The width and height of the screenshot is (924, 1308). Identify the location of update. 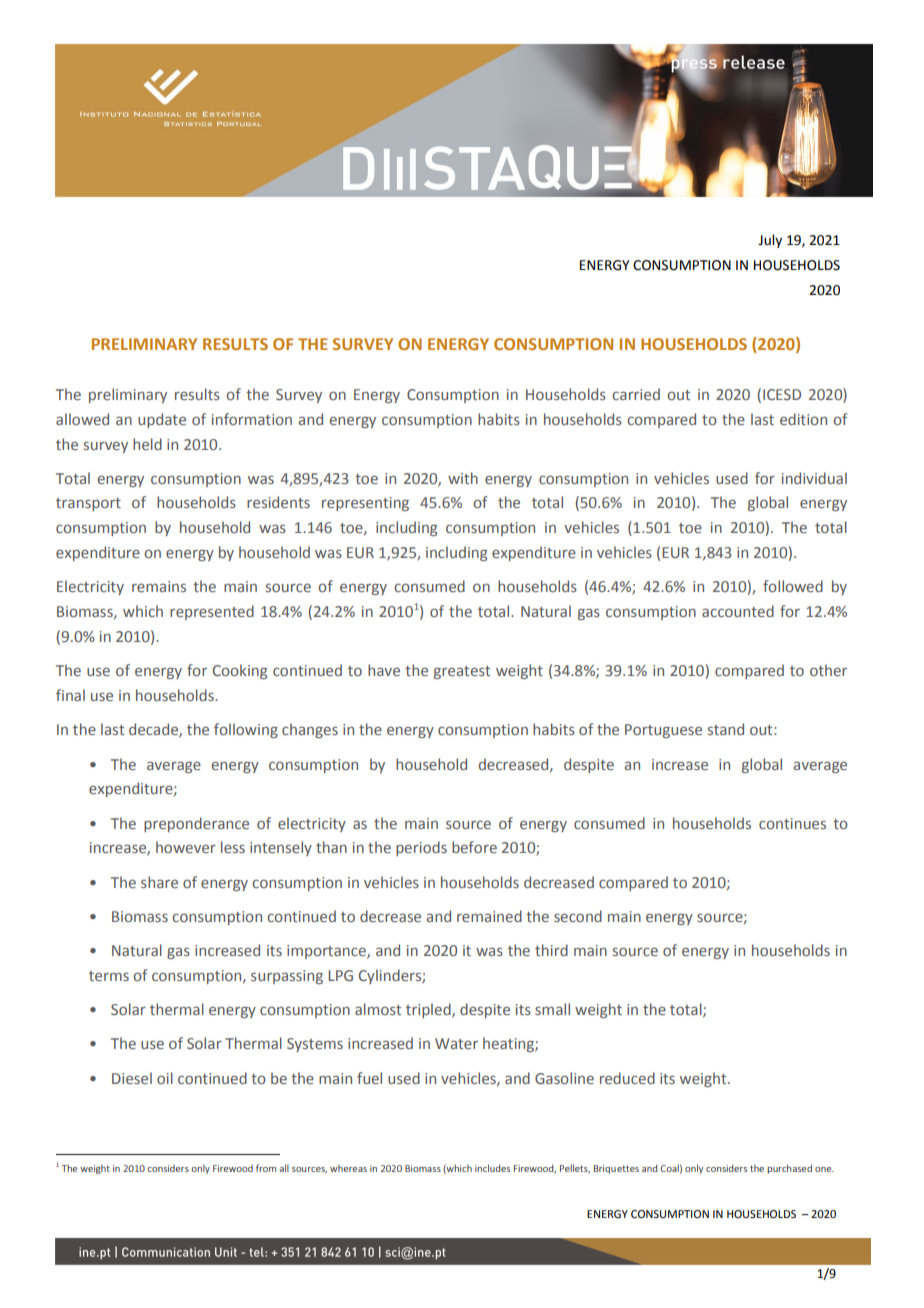
(162, 420).
